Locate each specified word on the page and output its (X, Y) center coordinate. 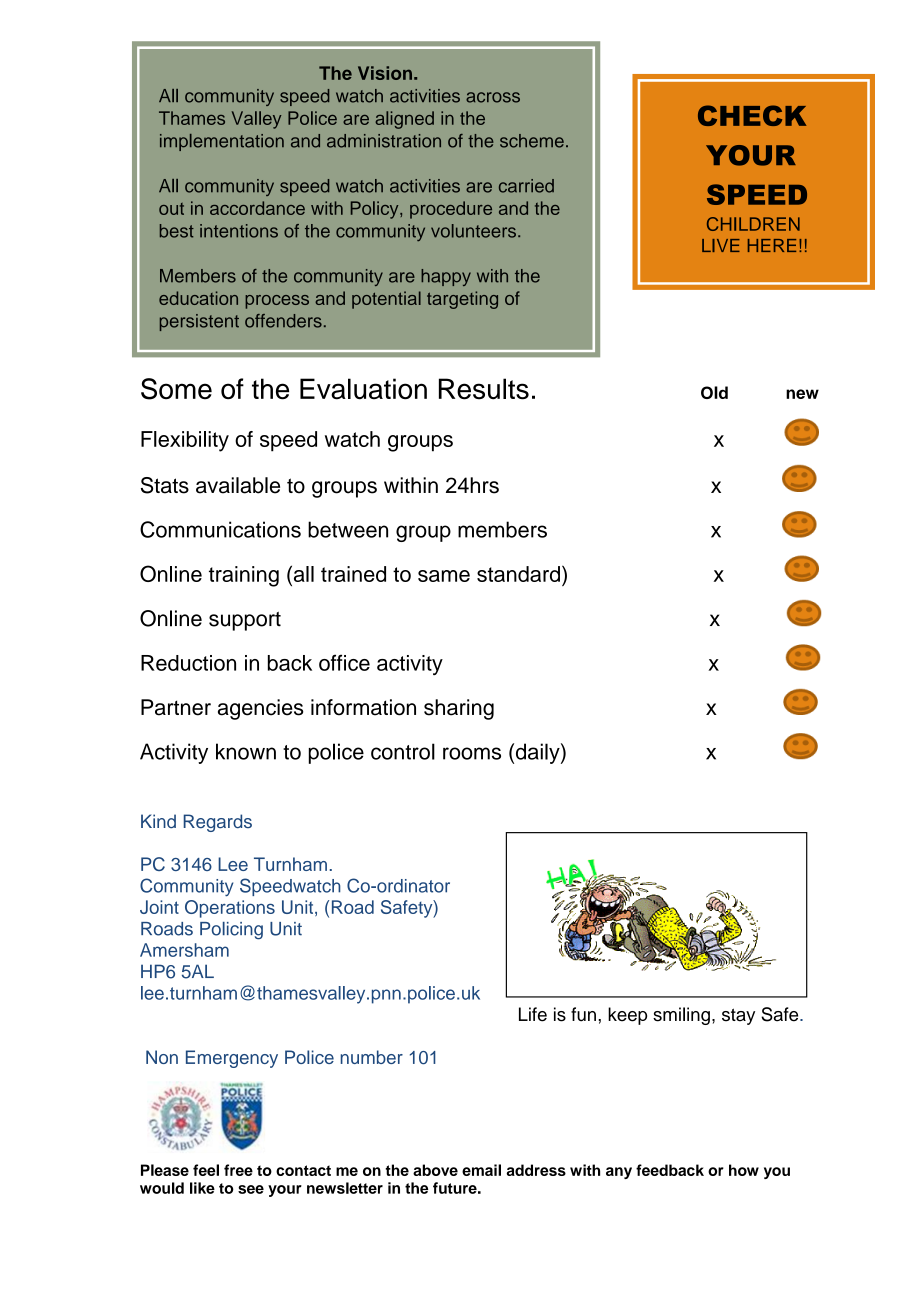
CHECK (752, 115)
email (481, 1170)
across (493, 97)
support (245, 621)
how (744, 1170)
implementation (222, 142)
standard (518, 574)
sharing (459, 709)
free (238, 1170)
